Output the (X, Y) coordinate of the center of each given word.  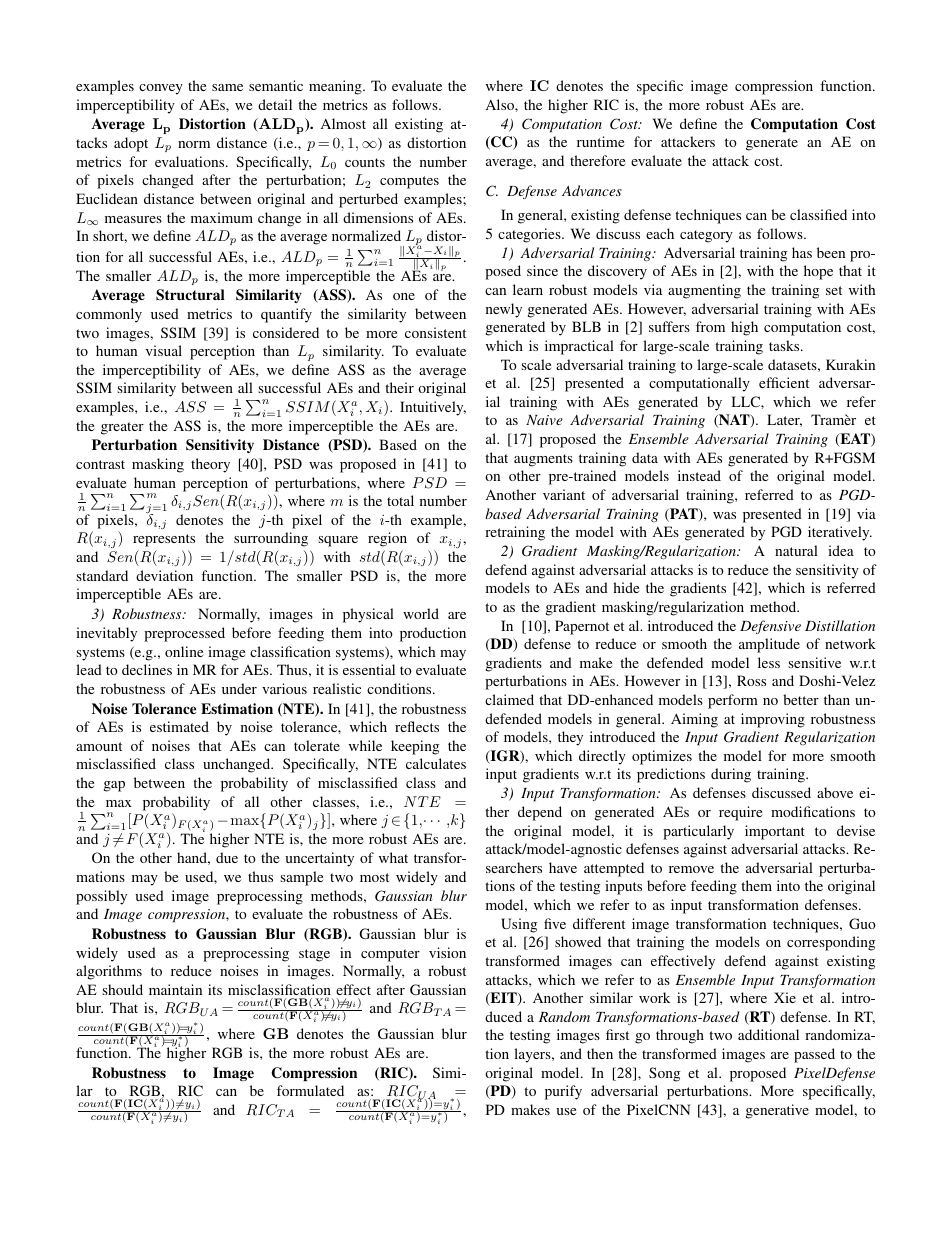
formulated (310, 1090)
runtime (600, 141)
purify (563, 1092)
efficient (784, 382)
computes (409, 182)
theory (210, 465)
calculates (436, 763)
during (731, 775)
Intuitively (433, 408)
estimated (179, 726)
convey (161, 89)
